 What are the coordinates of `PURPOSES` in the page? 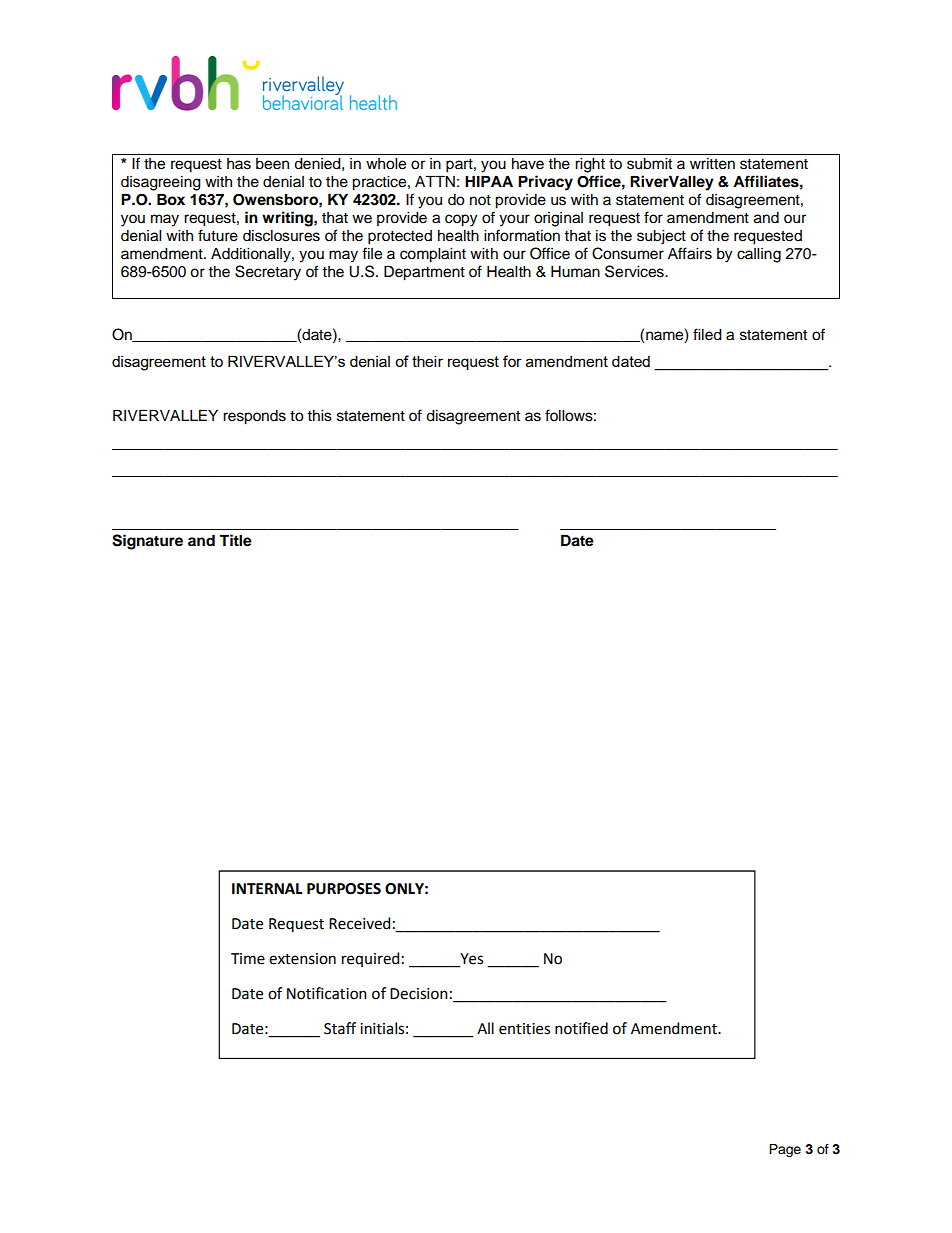 It's located at (344, 889).
